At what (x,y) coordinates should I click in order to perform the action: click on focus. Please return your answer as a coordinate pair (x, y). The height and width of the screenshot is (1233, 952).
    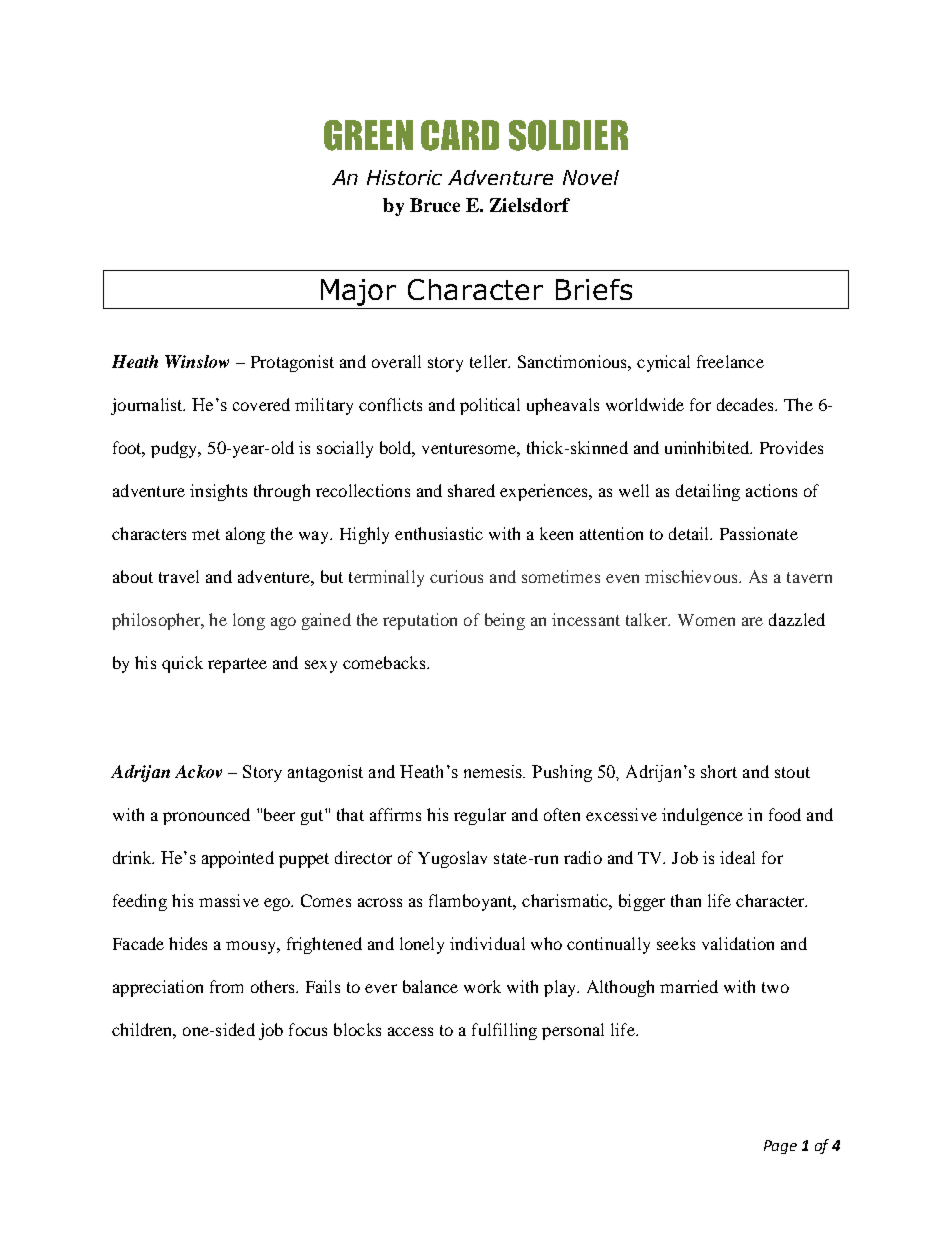
    Looking at the image, I should click on (308, 1029).
